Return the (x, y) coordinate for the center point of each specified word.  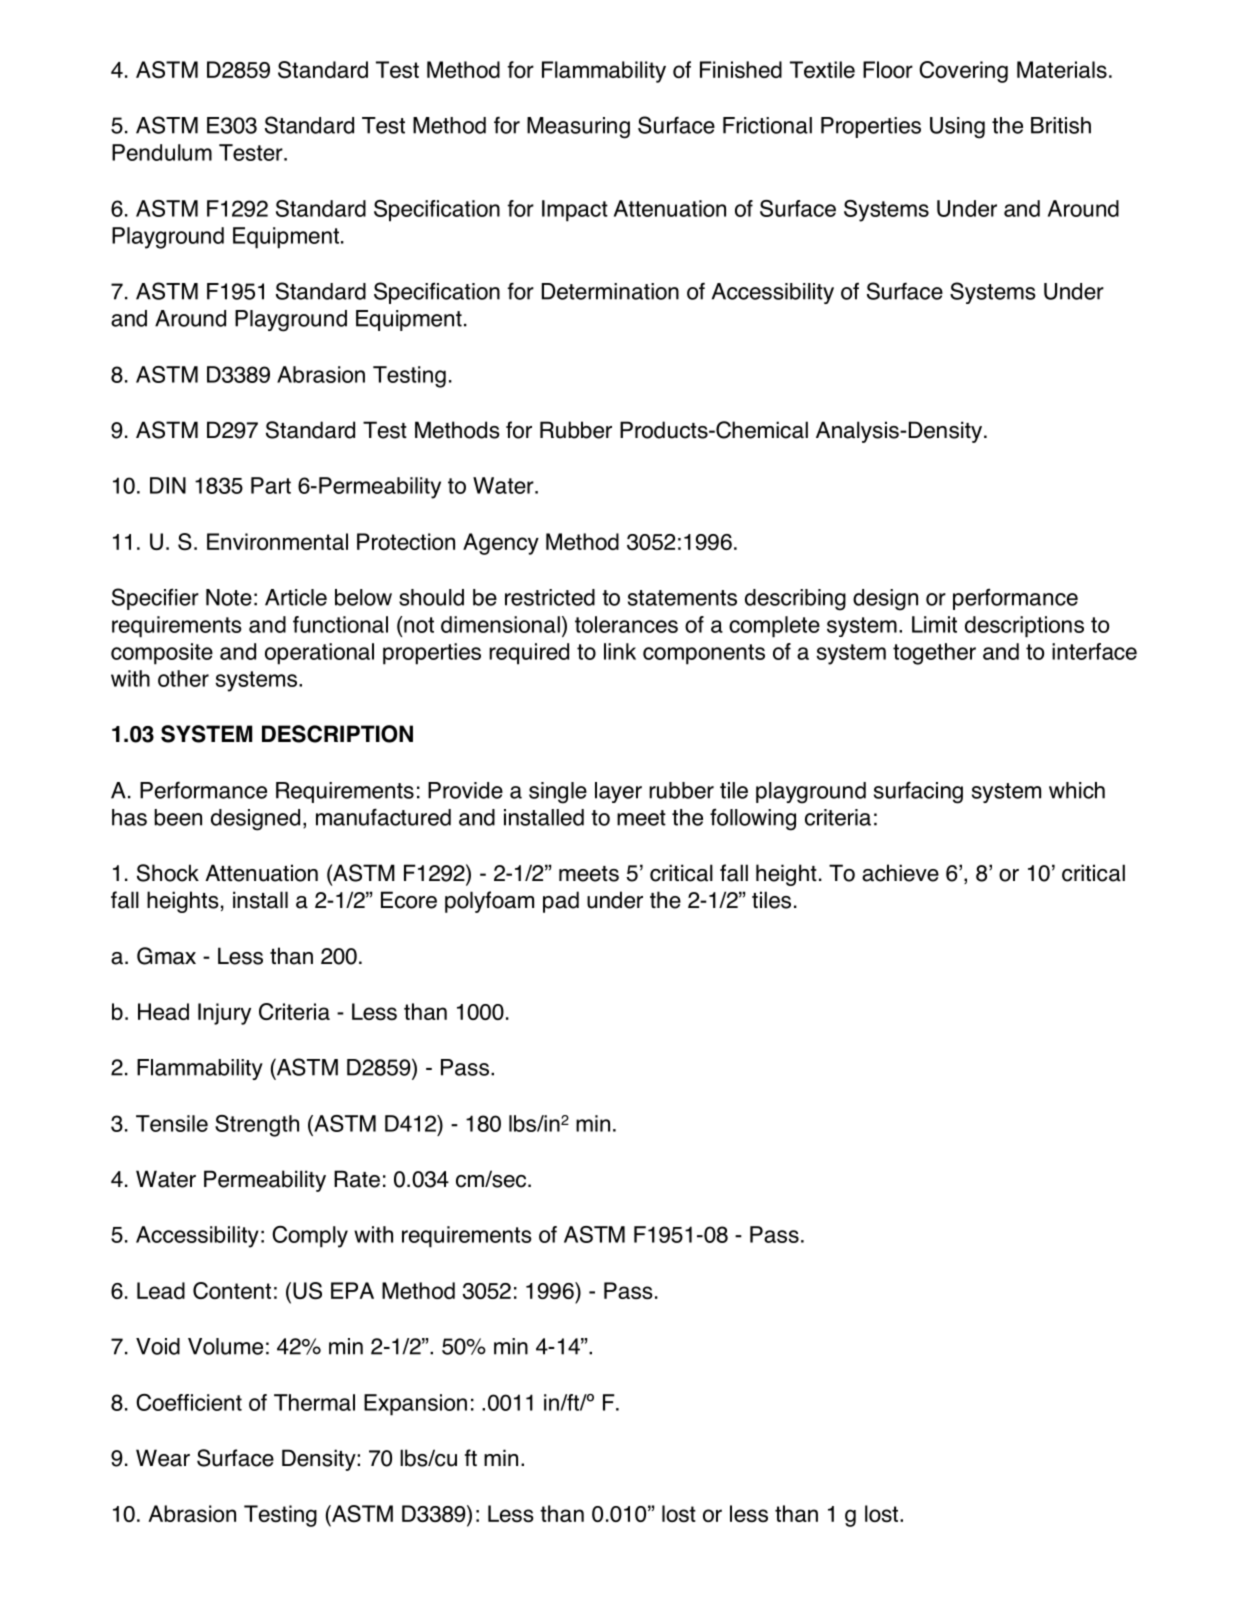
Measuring (578, 128)
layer (618, 792)
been (178, 817)
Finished (741, 69)
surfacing (918, 792)
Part (271, 485)
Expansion (415, 1405)
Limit (934, 624)
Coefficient (189, 1402)
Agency (501, 544)
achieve (900, 873)
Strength (257, 1126)
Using (957, 128)
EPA (352, 1290)
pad (561, 902)
